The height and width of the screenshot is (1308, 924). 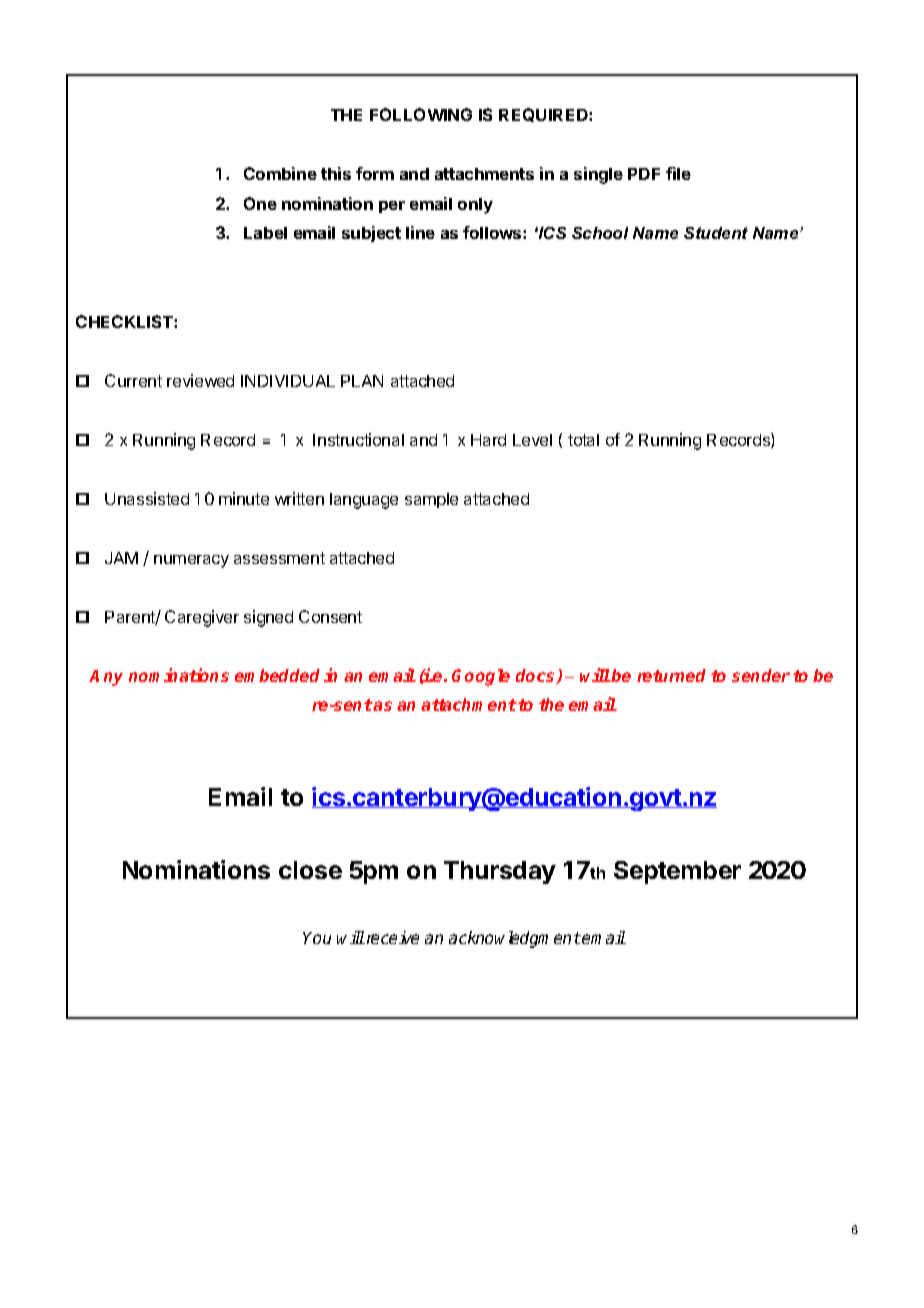 What do you see at coordinates (317, 938) in the screenshot?
I see `You` at bounding box center [317, 938].
